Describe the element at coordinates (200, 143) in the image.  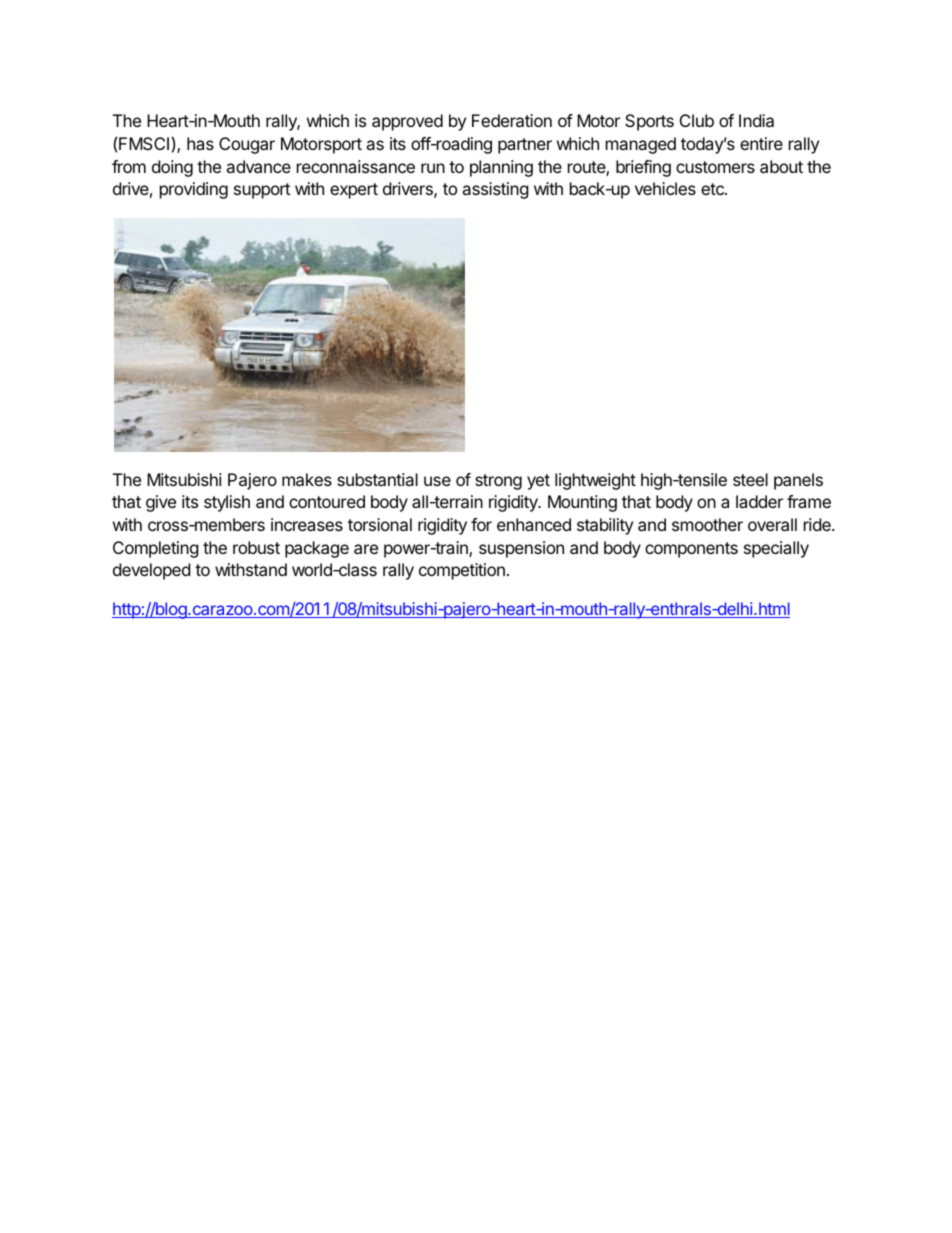
I see `has` at that location.
